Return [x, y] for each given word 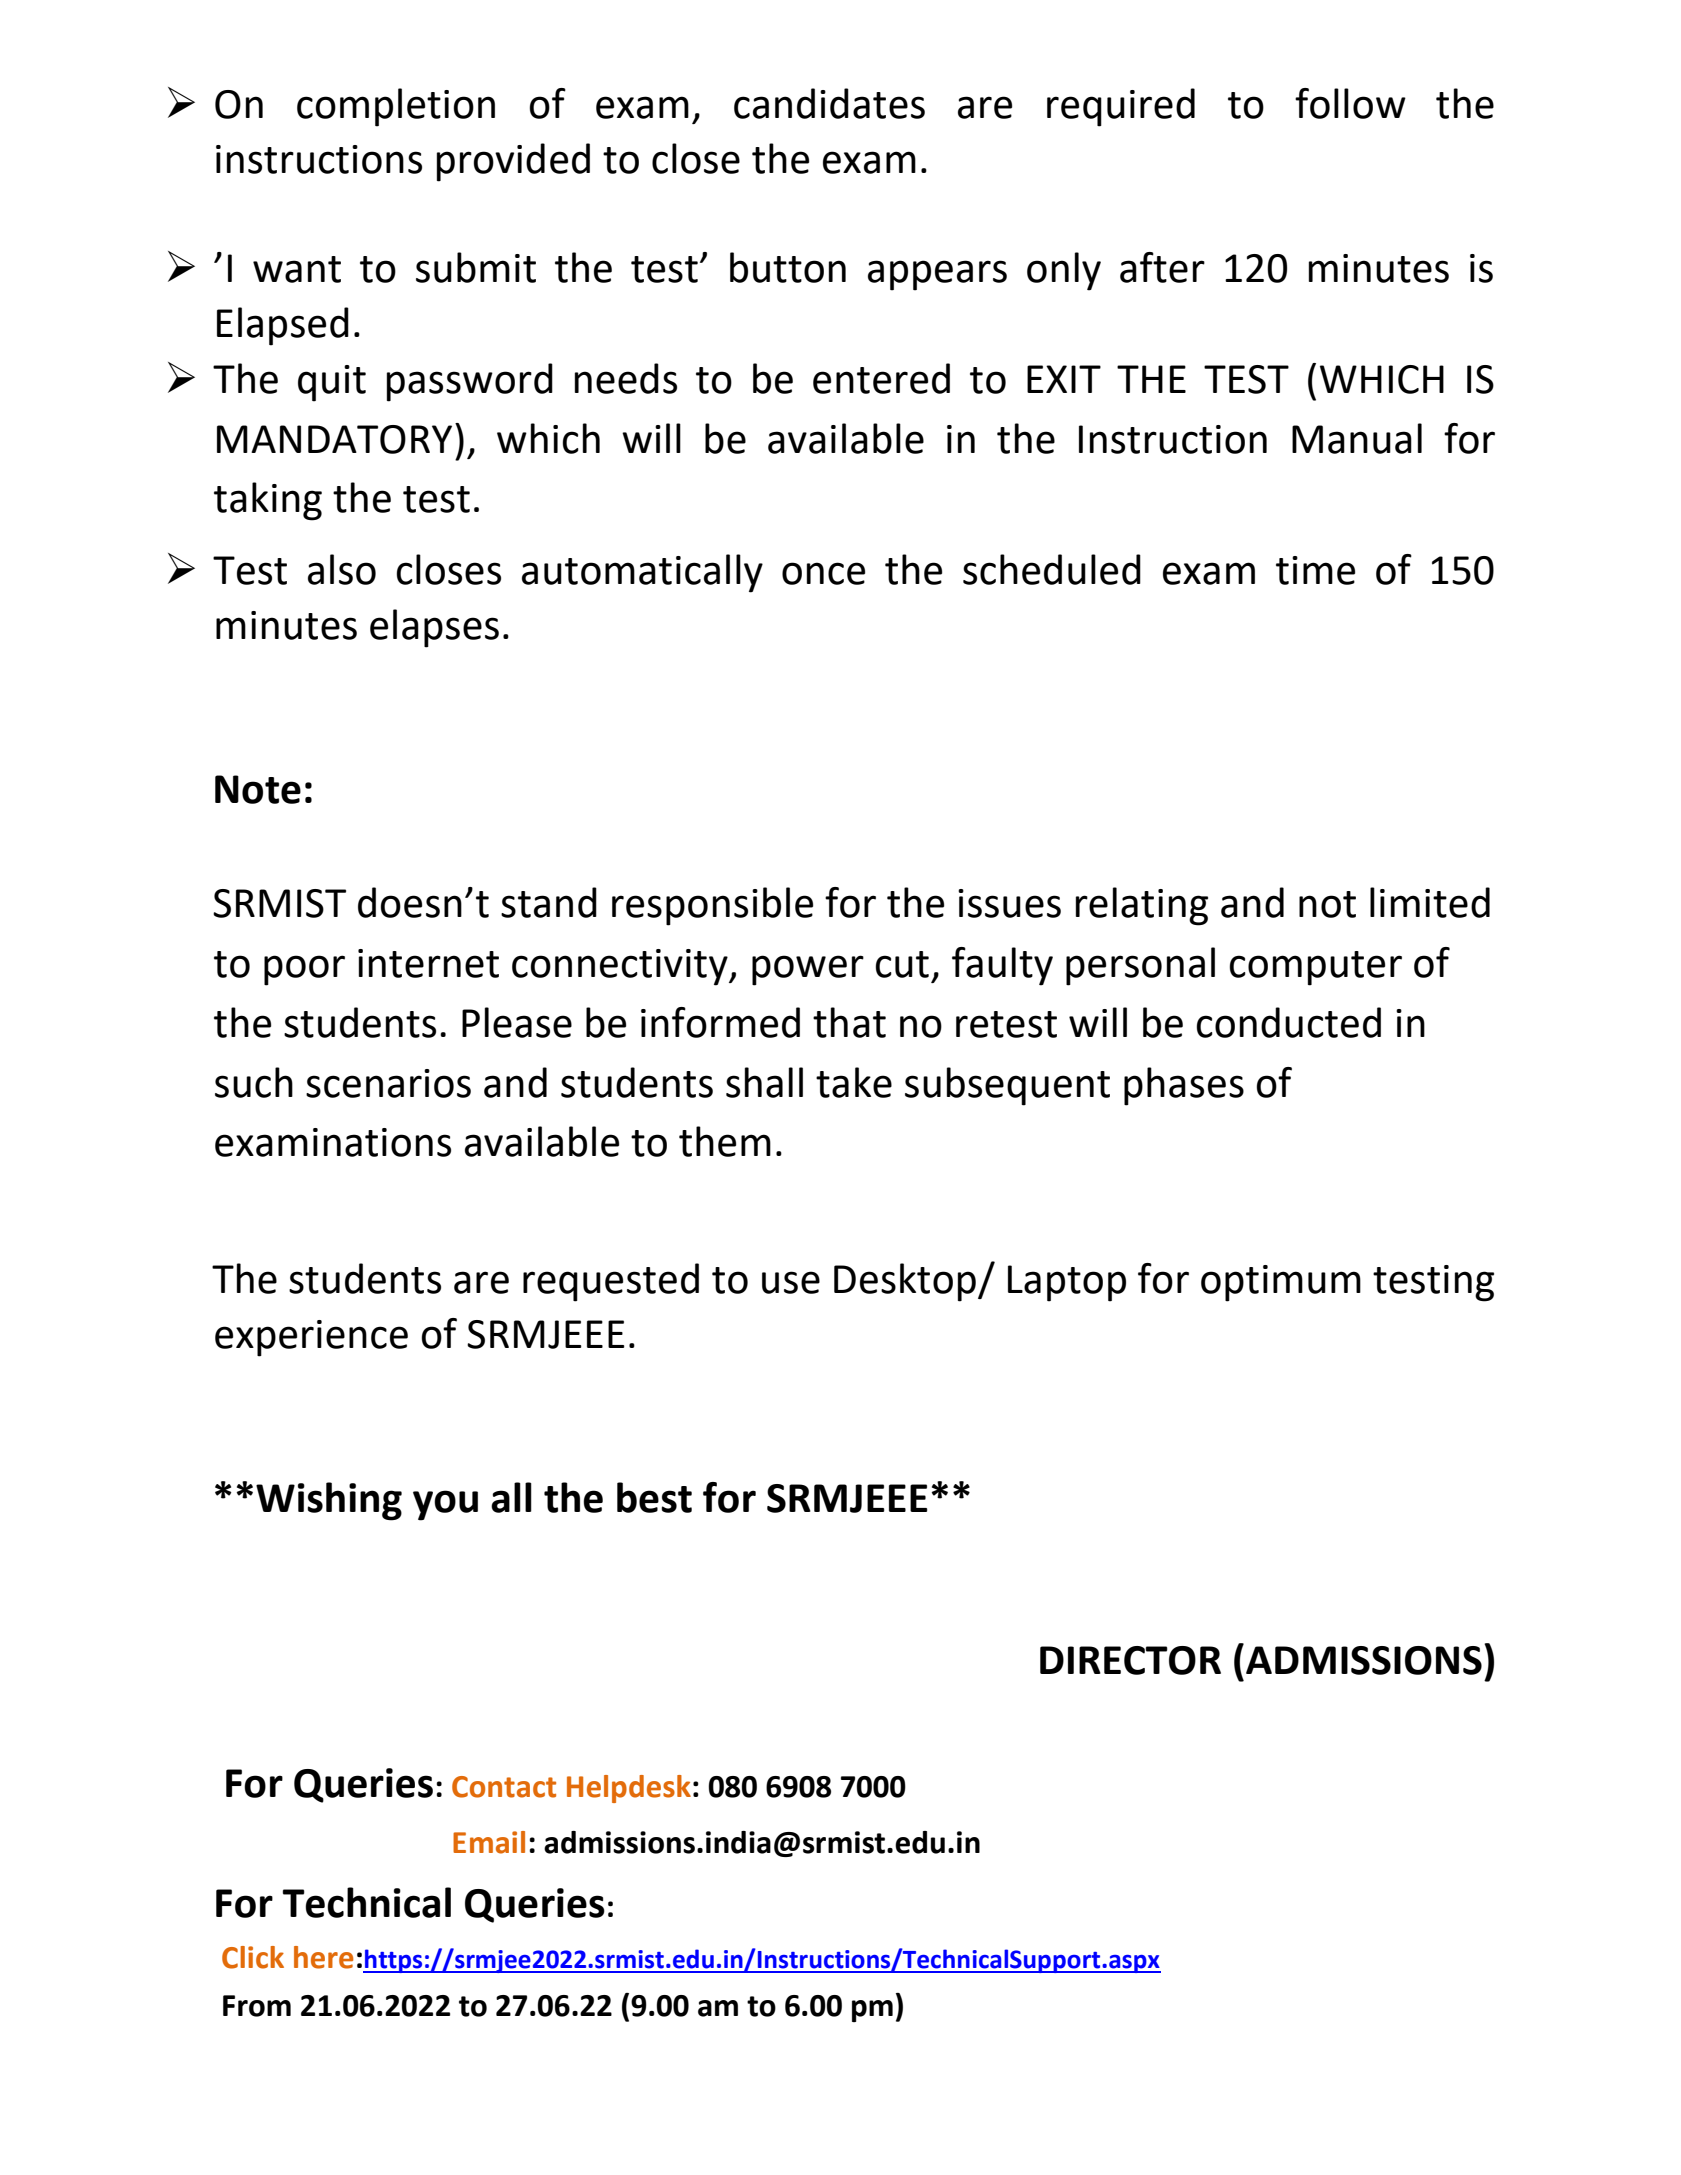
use [791, 1282]
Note [258, 789]
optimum [1281, 1283]
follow [1350, 103]
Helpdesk [629, 1789]
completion [396, 107]
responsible [712, 906]
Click [253, 1957]
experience [311, 1338]
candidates [829, 103]
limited [1430, 902]
